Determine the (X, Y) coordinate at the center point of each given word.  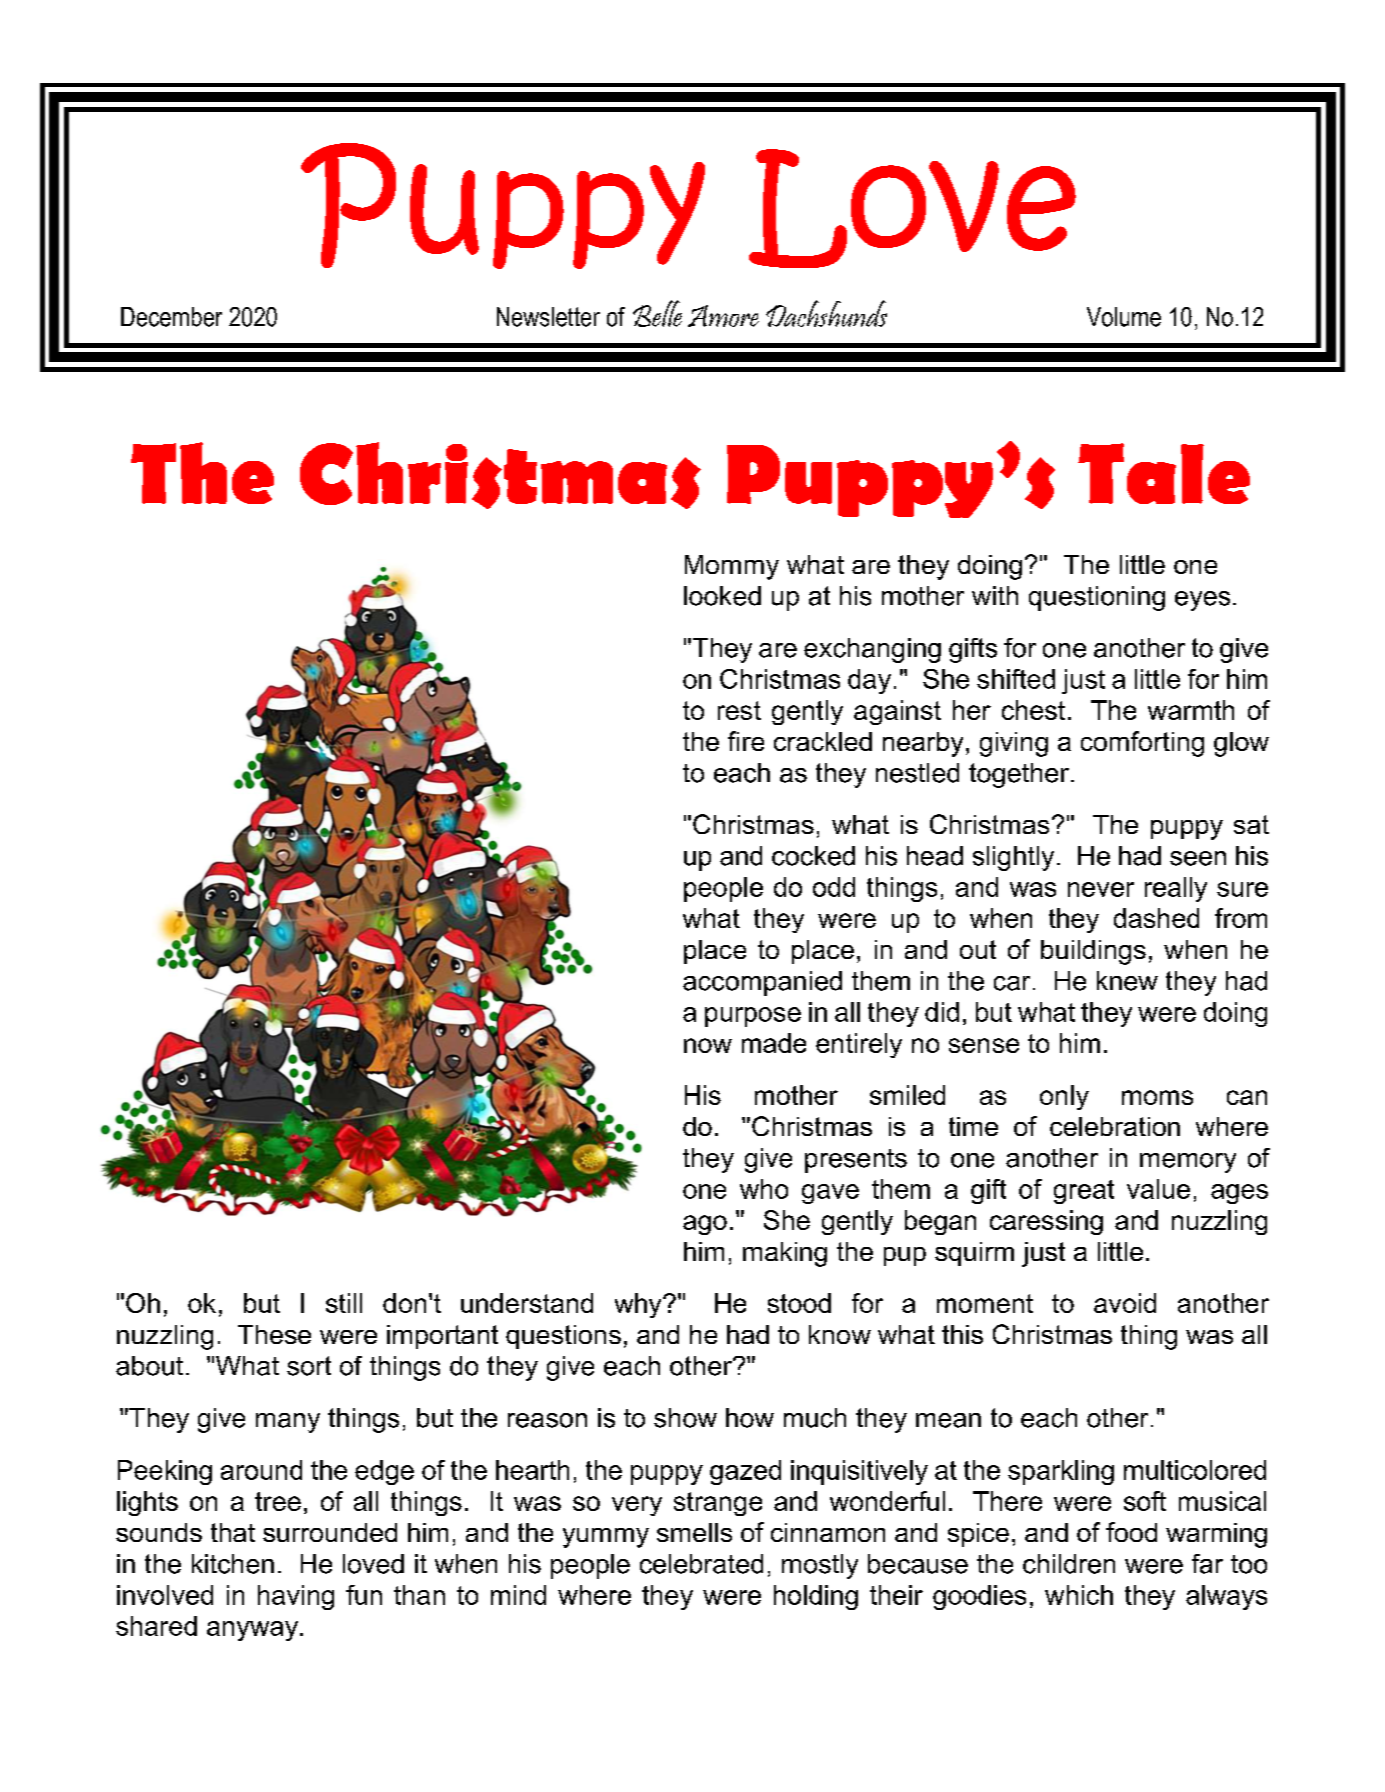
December (171, 317)
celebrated (701, 1564)
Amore (723, 316)
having (296, 1597)
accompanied (762, 983)
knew (1127, 981)
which (1079, 1595)
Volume (1124, 317)
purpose (753, 1017)
